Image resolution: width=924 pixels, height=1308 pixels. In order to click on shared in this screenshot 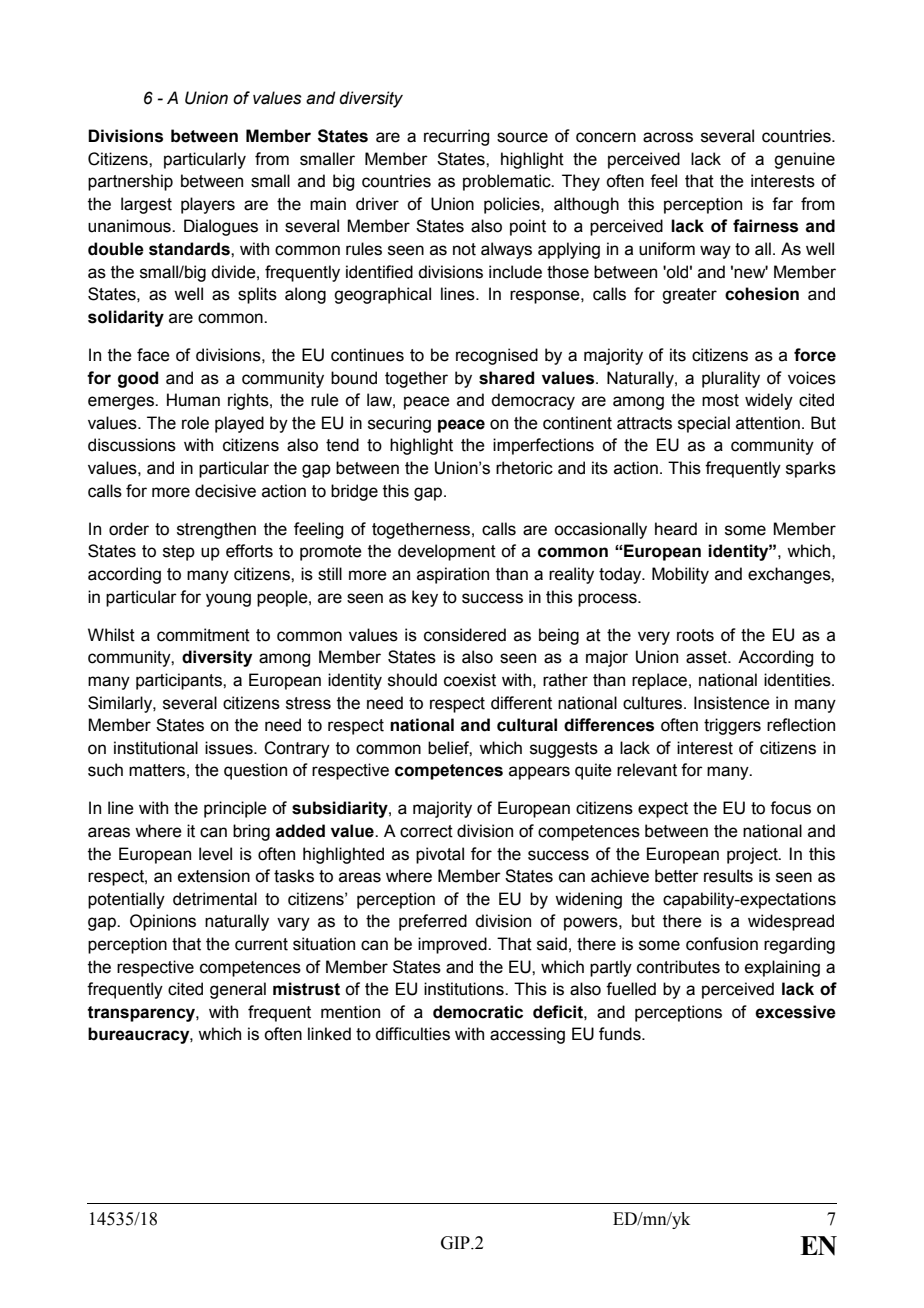, I will do `click(506, 378)`.
